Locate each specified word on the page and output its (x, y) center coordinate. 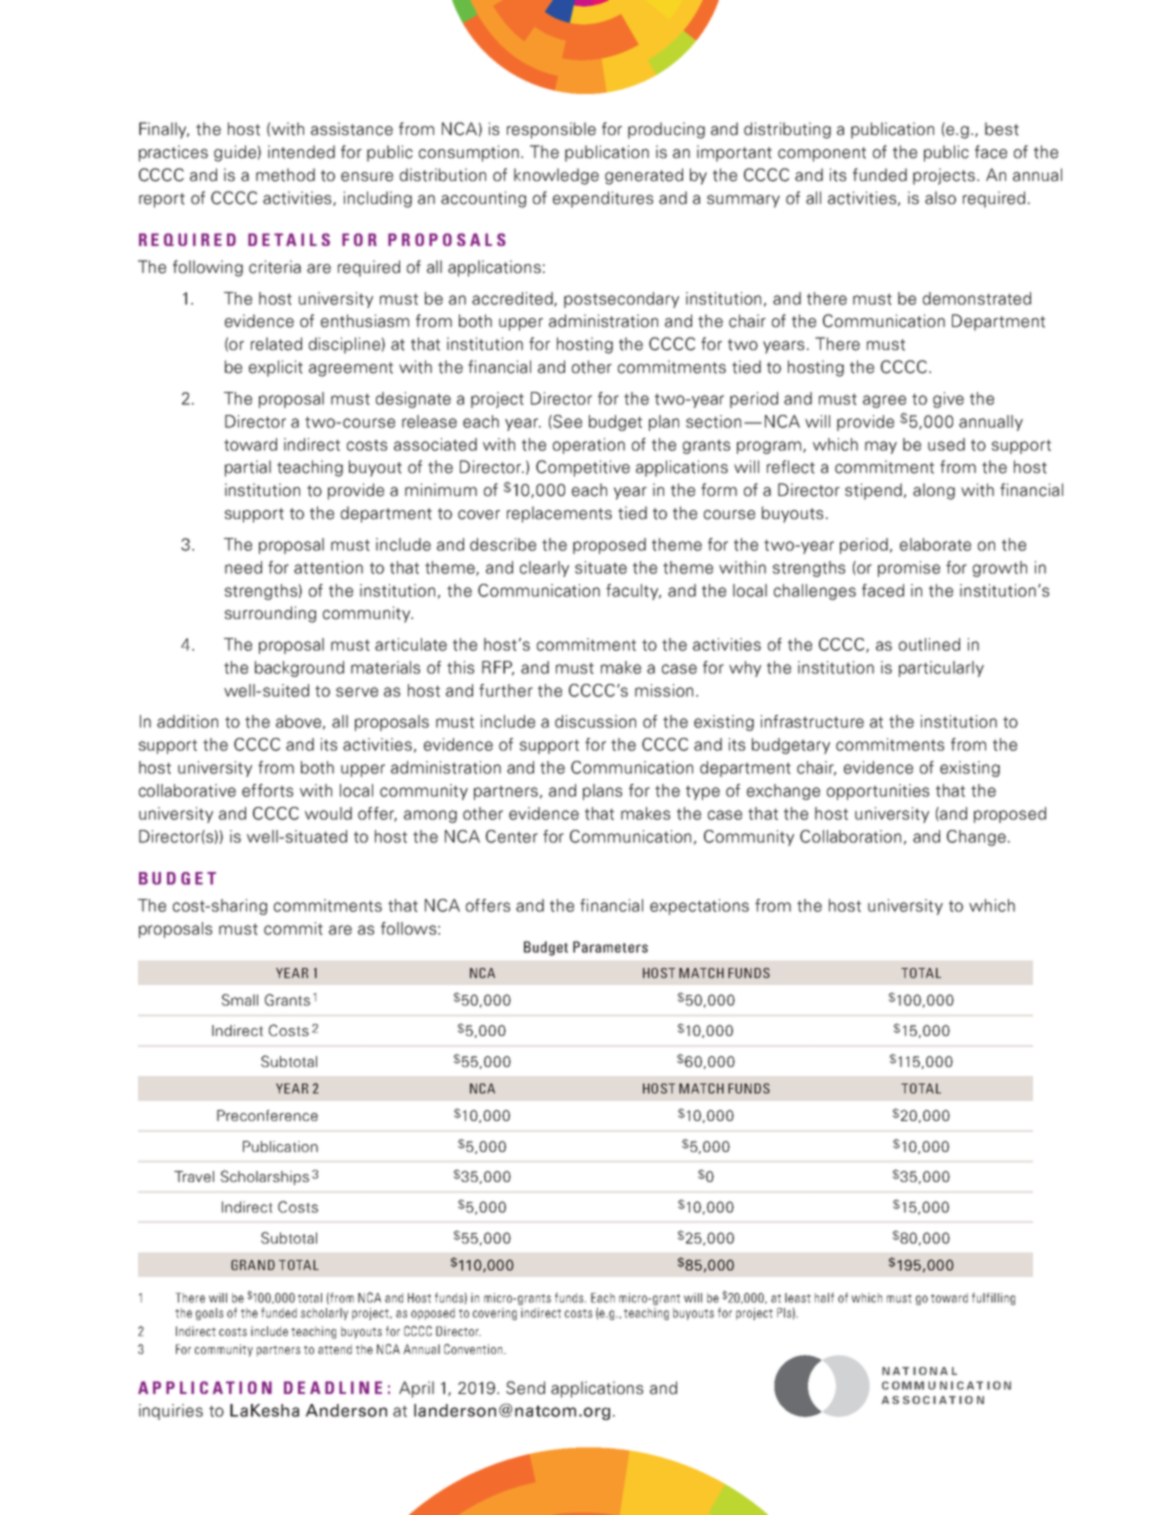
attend (335, 1349)
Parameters (610, 947)
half (824, 1298)
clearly (544, 569)
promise (909, 569)
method (285, 175)
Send (525, 1388)
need (243, 567)
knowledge (556, 176)
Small (240, 1000)
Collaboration (850, 836)
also (940, 198)
